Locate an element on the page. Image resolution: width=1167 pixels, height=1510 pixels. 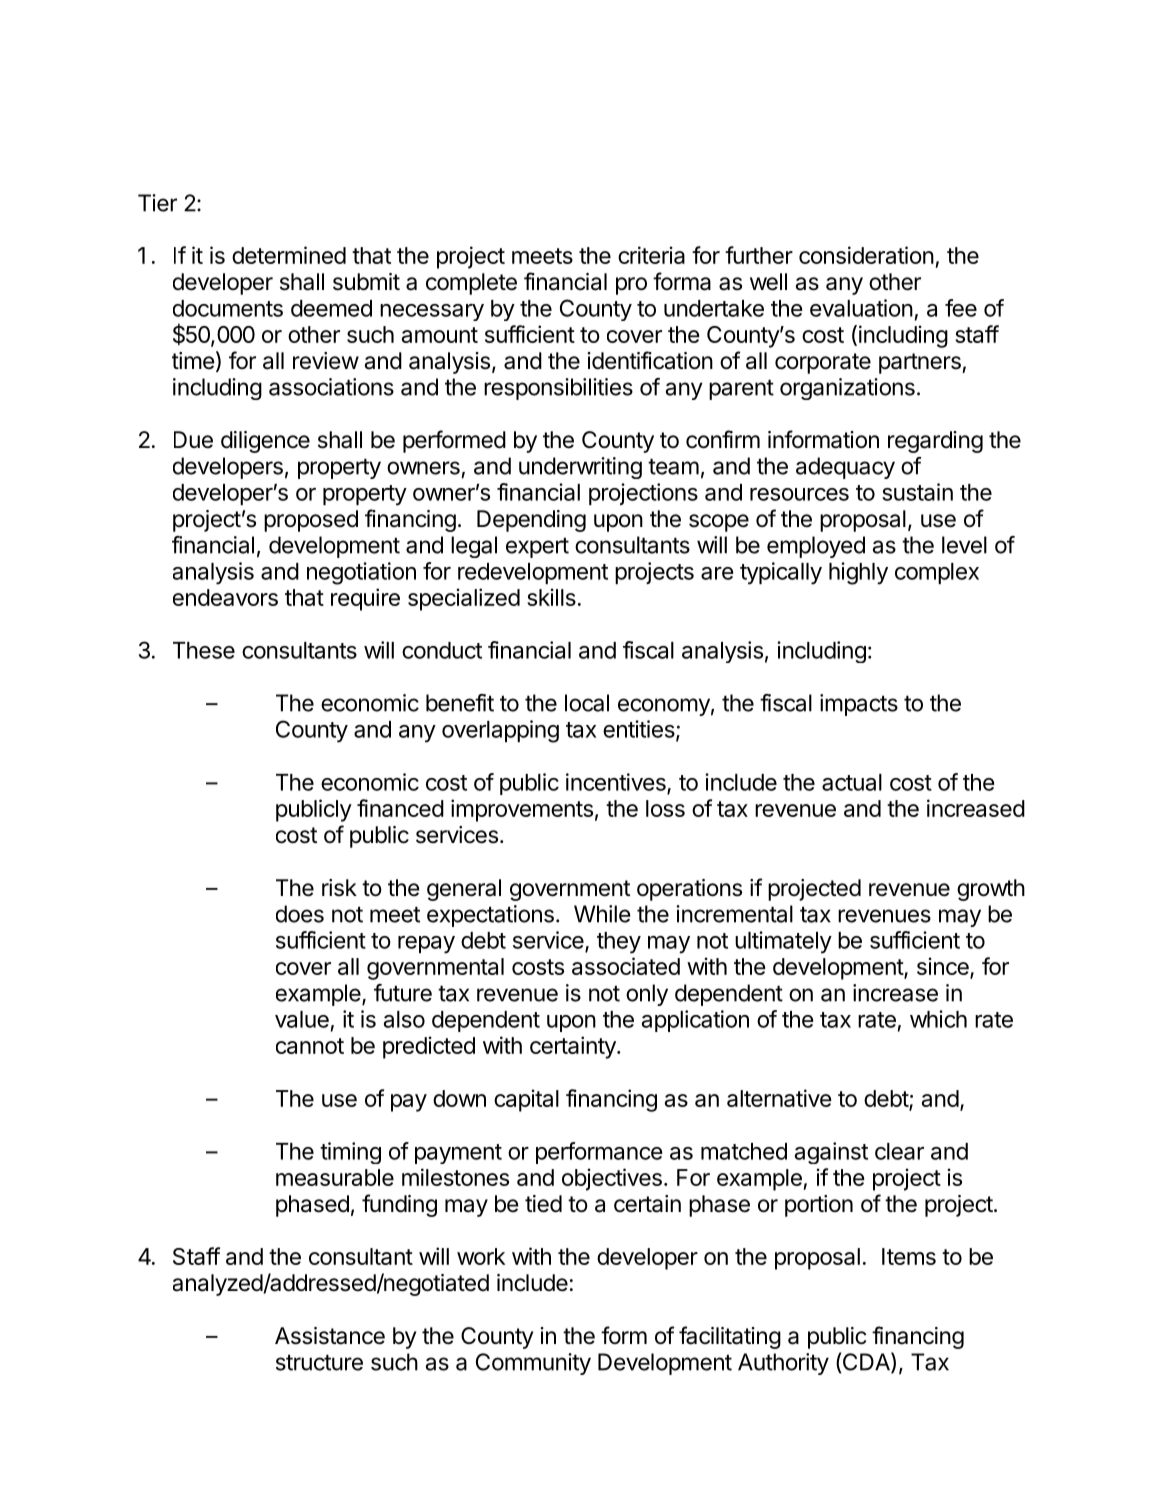
consideration is located at coordinates (866, 255).
